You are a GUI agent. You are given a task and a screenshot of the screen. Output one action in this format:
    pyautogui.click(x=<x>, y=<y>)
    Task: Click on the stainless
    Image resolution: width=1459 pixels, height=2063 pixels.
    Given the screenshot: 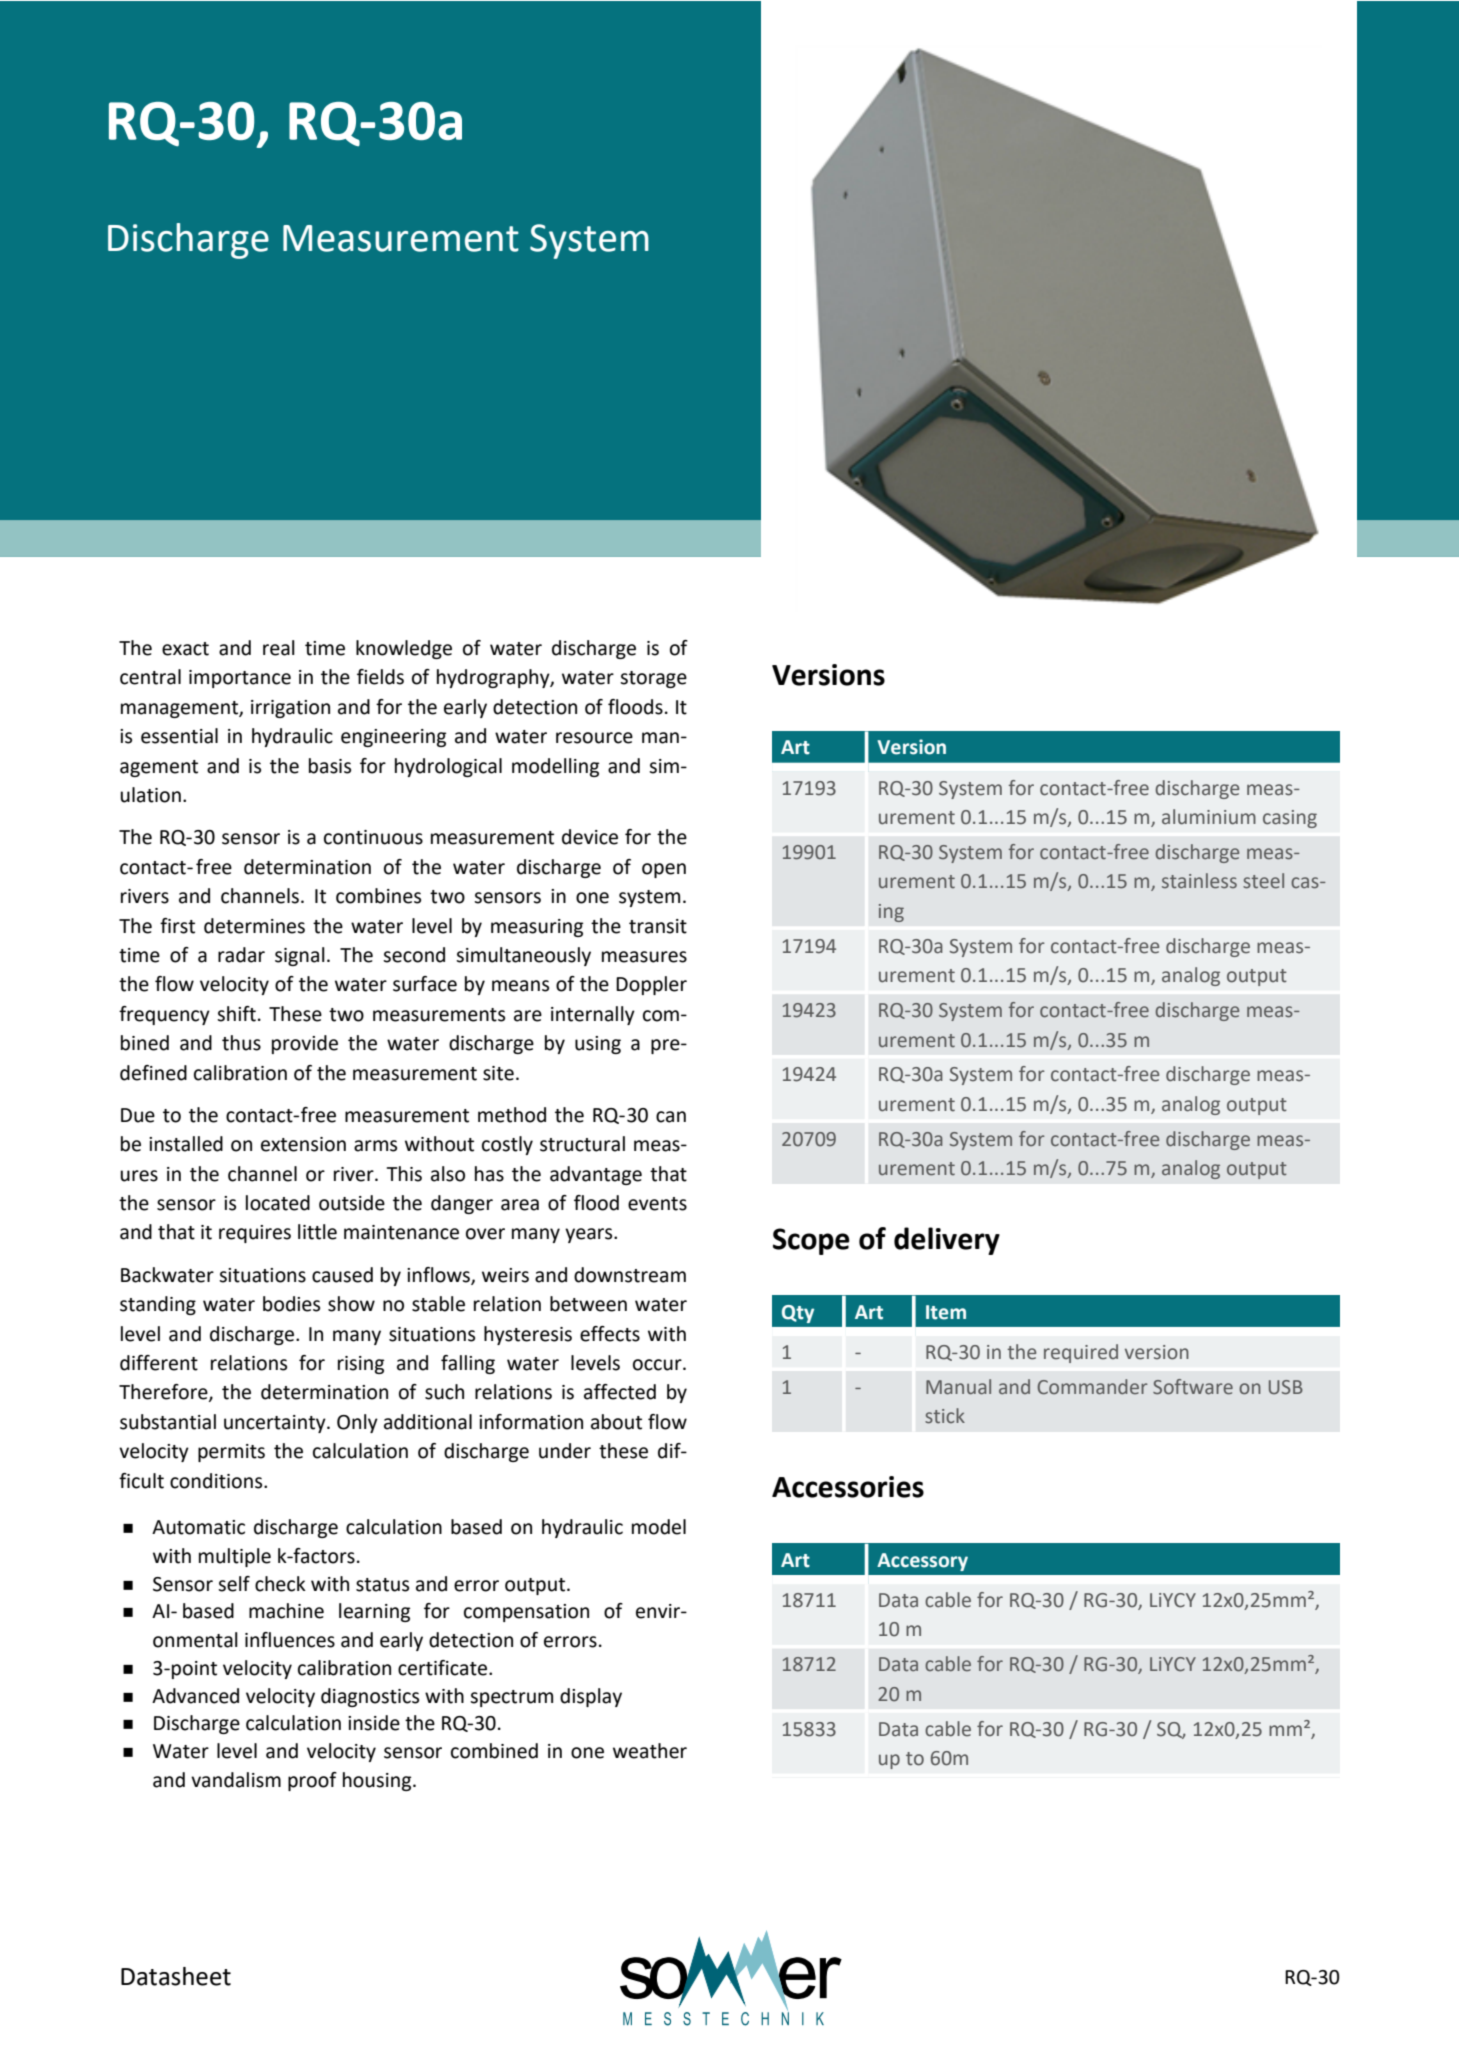 What is the action you would take?
    pyautogui.click(x=1199, y=881)
